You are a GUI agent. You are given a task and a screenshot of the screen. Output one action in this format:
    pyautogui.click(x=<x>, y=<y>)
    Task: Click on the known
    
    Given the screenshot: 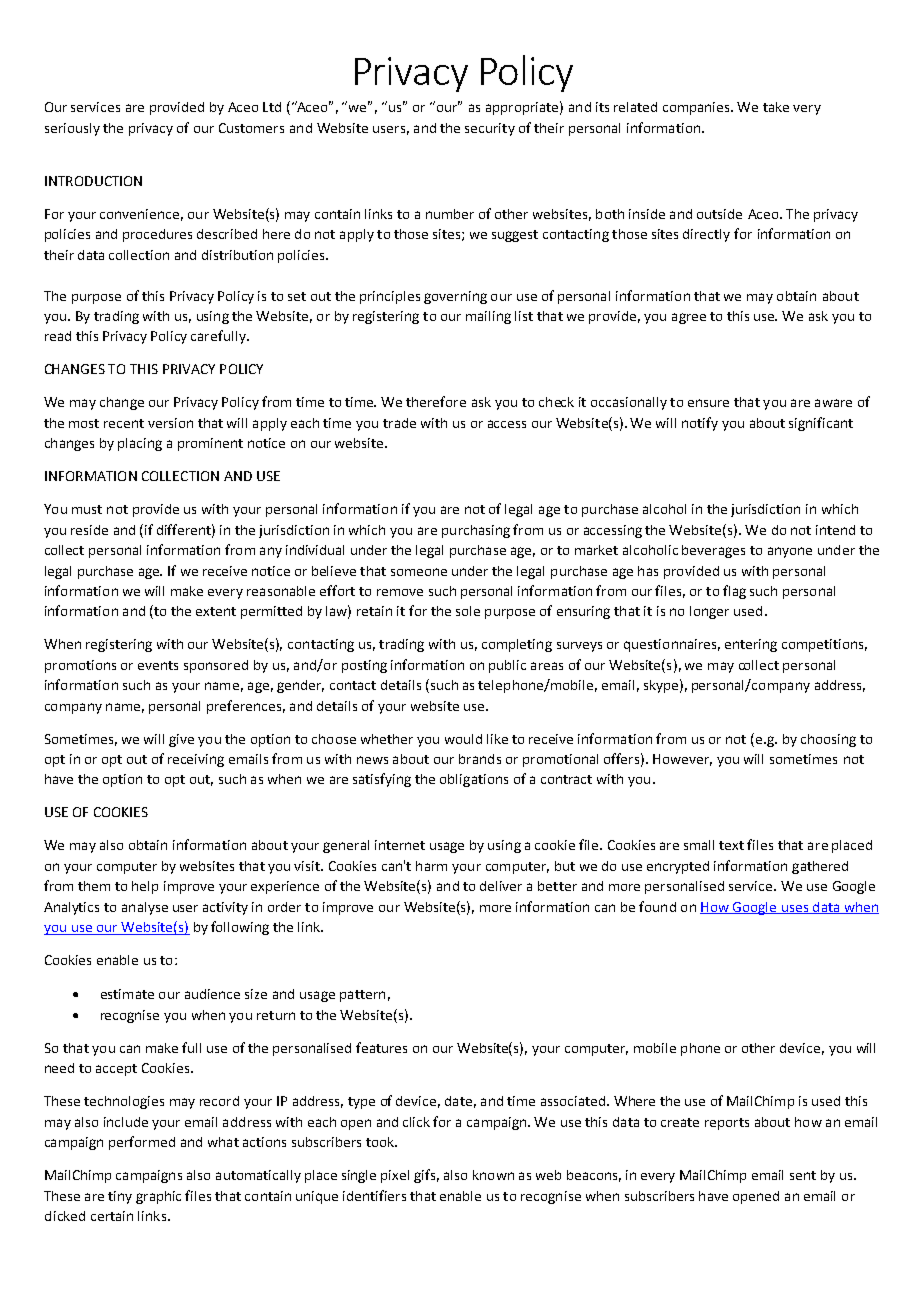 What is the action you would take?
    pyautogui.click(x=493, y=1175)
